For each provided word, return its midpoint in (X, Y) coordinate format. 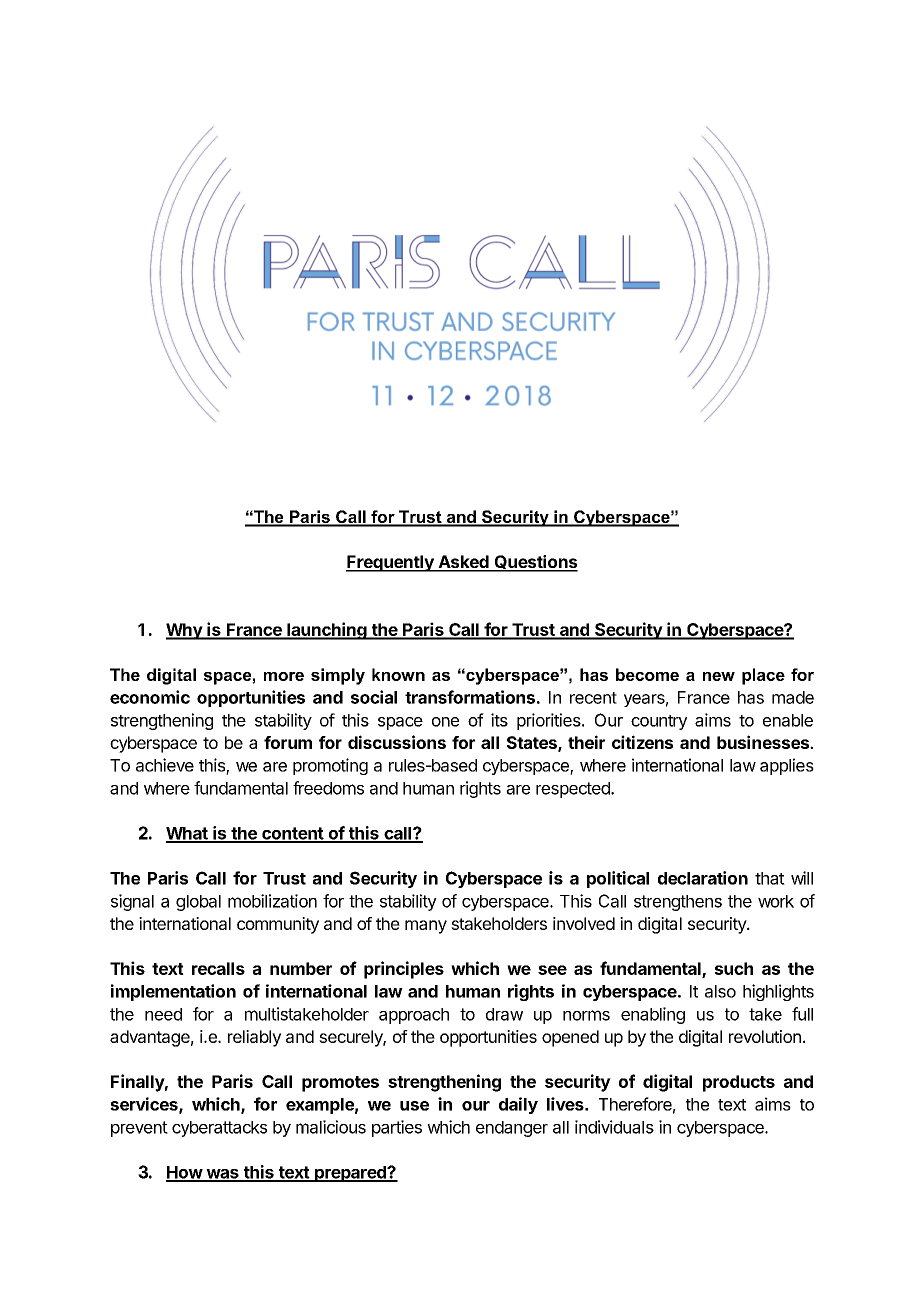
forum (288, 742)
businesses (764, 742)
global (198, 903)
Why (185, 631)
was (222, 1175)
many (426, 927)
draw (504, 1014)
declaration (703, 878)
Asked (463, 563)
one (445, 722)
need (163, 1014)
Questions (535, 563)
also (720, 991)
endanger (512, 1129)
